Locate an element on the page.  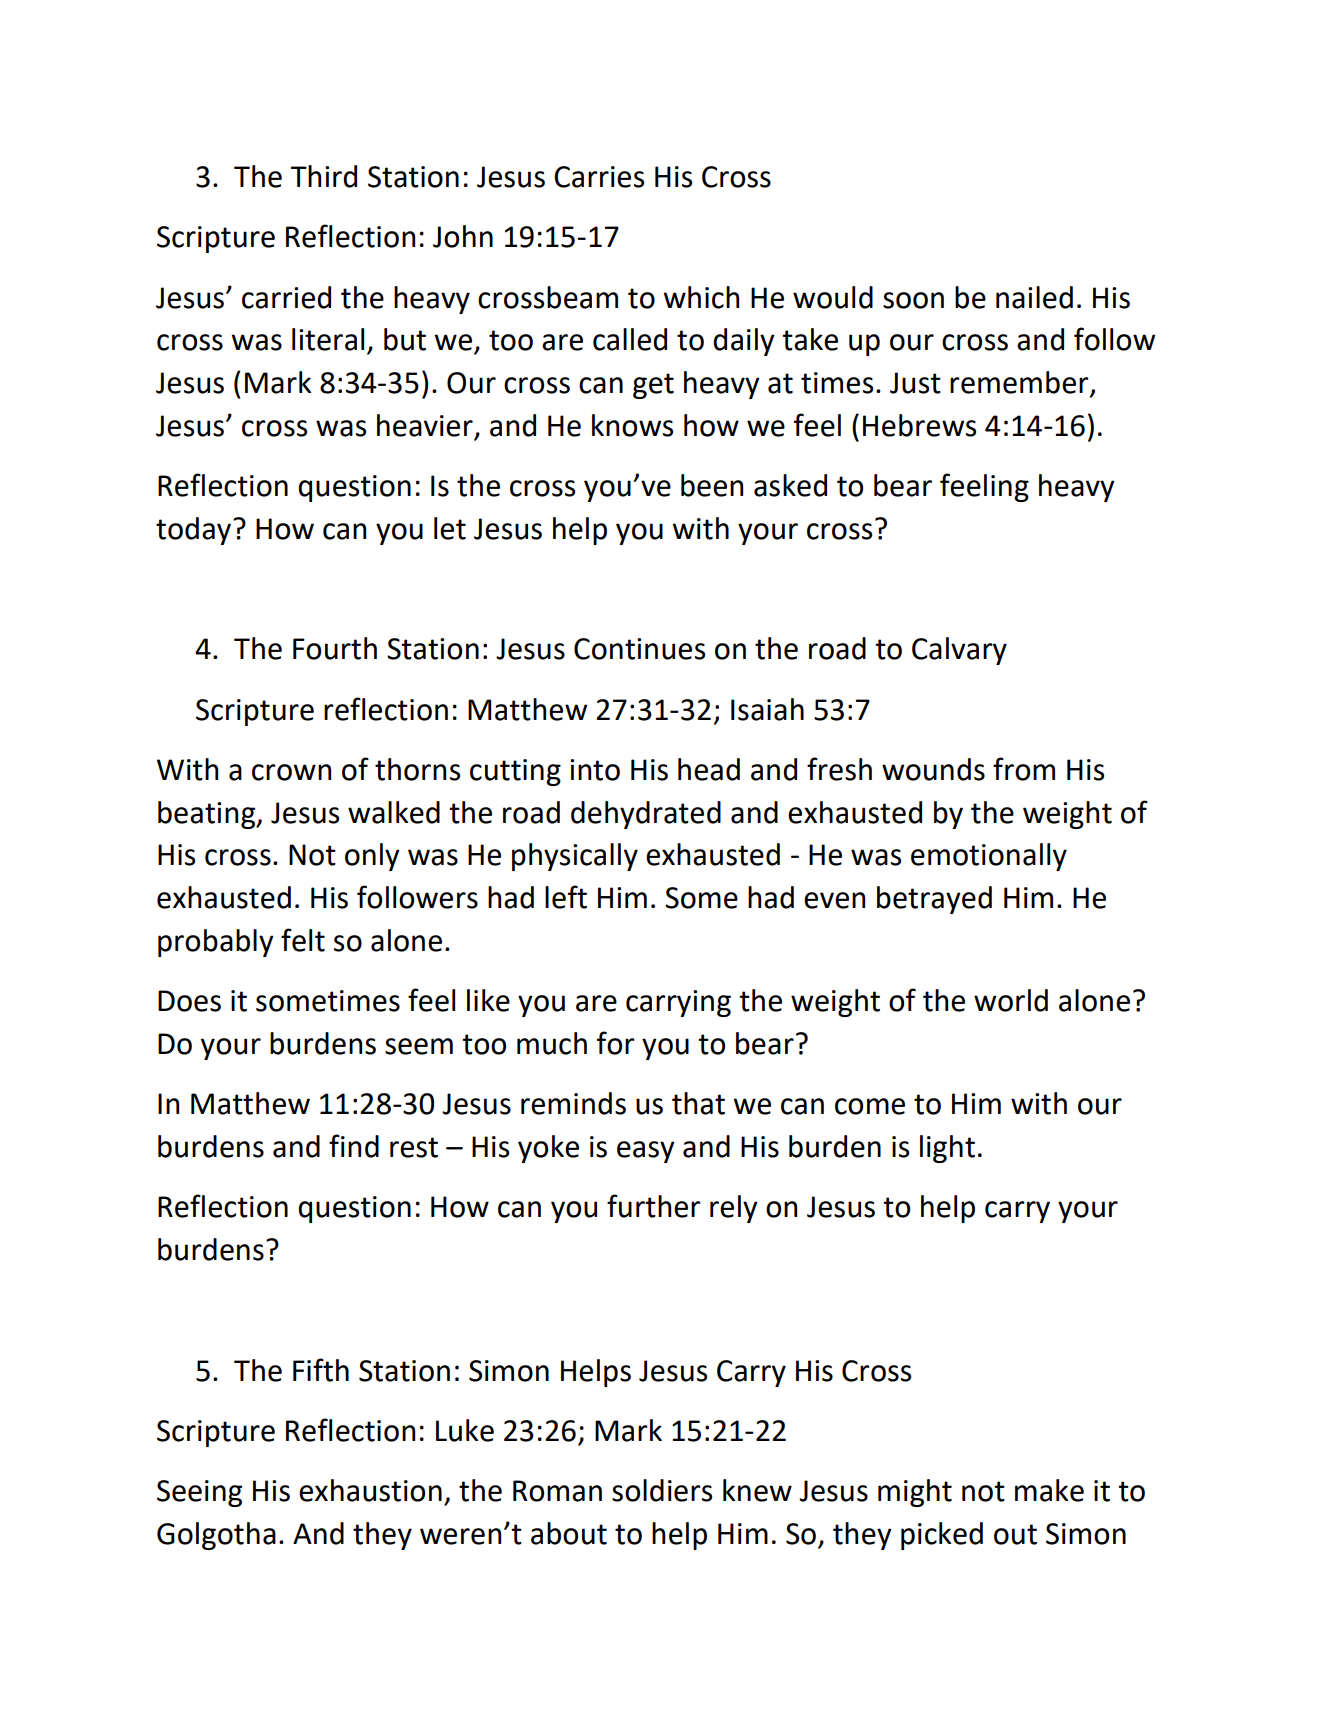
soldiers is located at coordinates (662, 1490).
